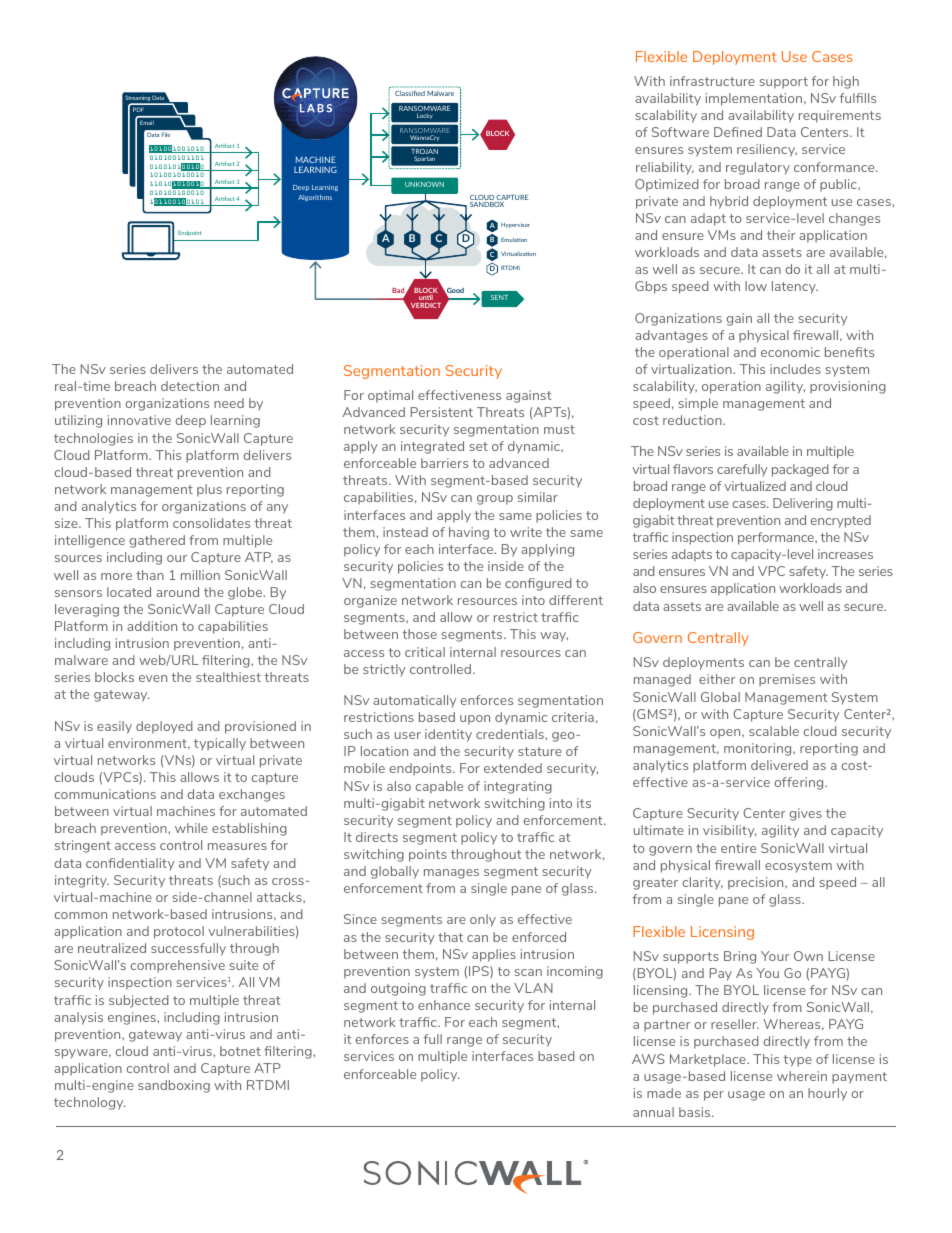  What do you see at coordinates (166, 134) in the document?
I see `File` at bounding box center [166, 134].
